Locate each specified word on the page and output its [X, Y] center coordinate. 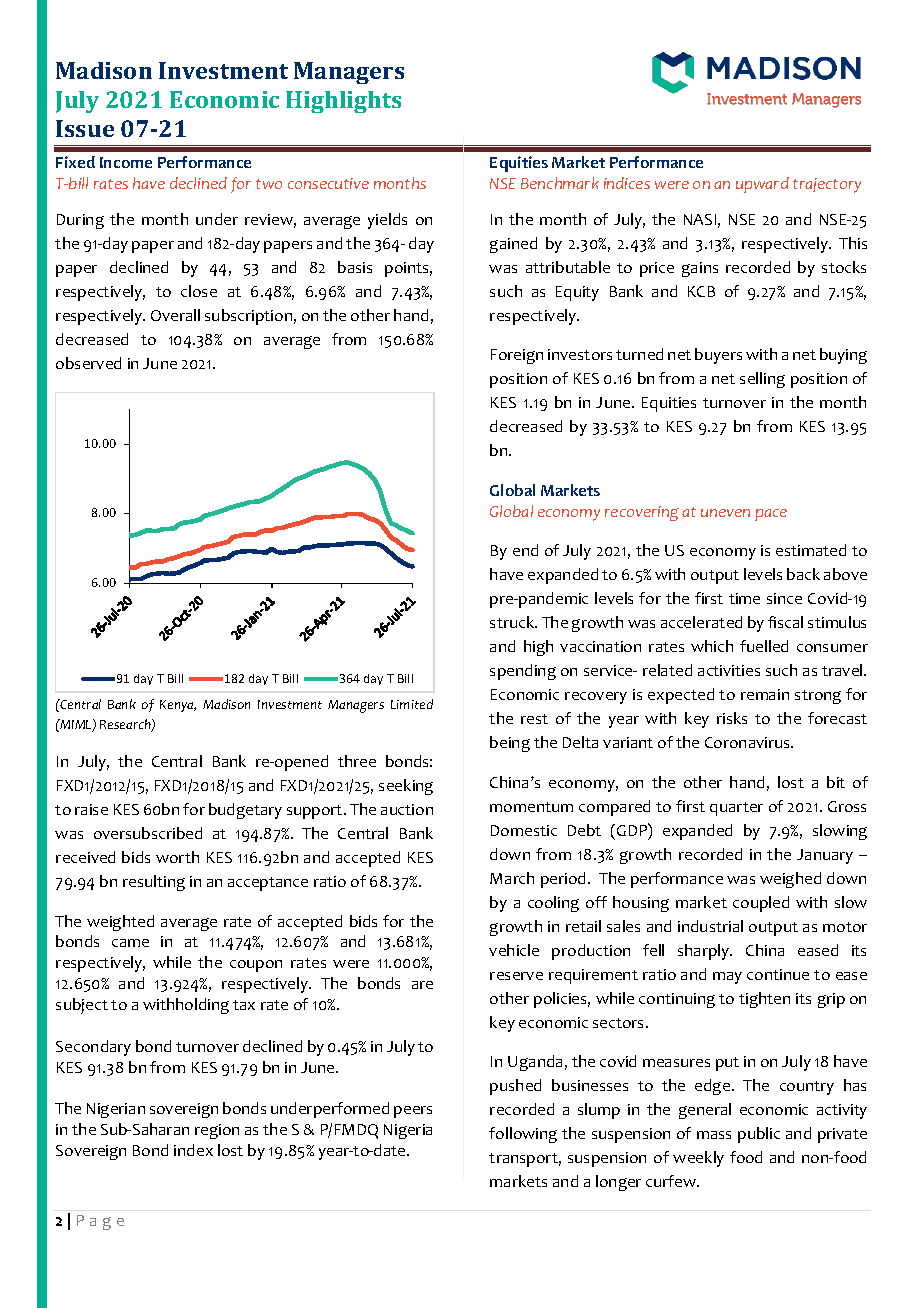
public [759, 1135]
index [193, 1150]
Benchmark [560, 183]
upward [762, 185]
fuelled [764, 646]
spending [523, 672]
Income [126, 162]
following [523, 1135]
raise [91, 809]
